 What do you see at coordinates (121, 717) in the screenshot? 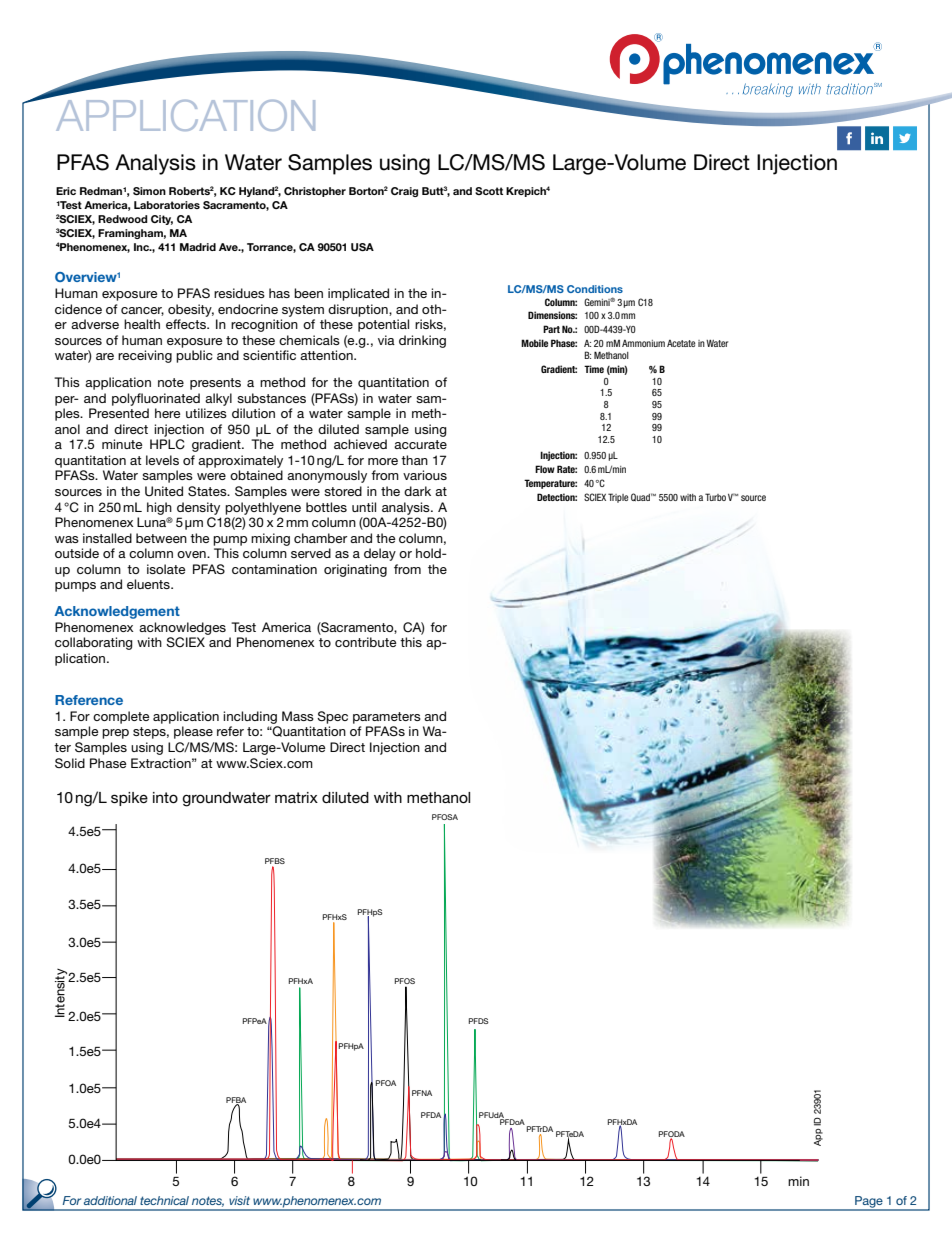
I see `complete` at bounding box center [121, 717].
